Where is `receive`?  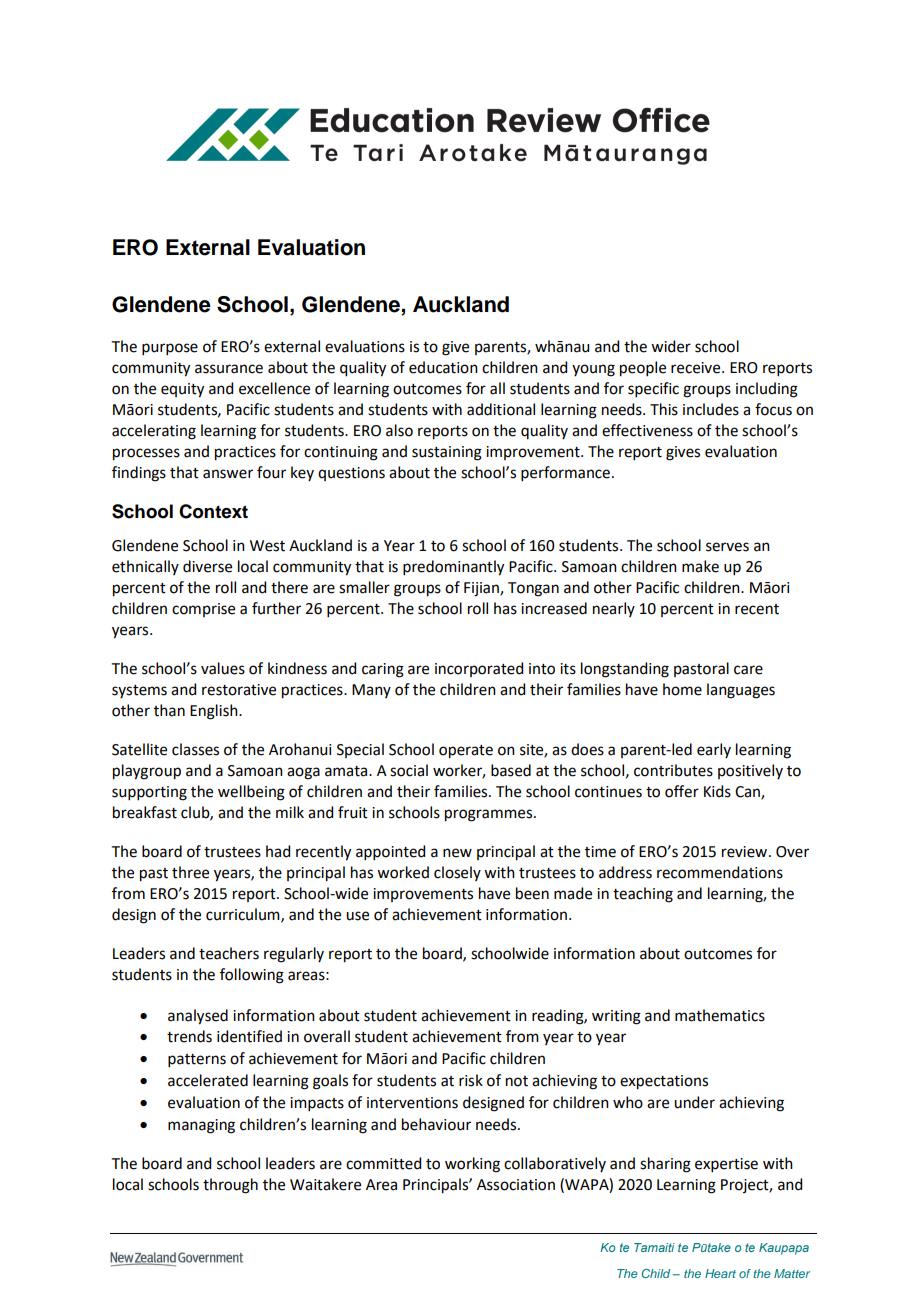 receive is located at coordinates (697, 368).
